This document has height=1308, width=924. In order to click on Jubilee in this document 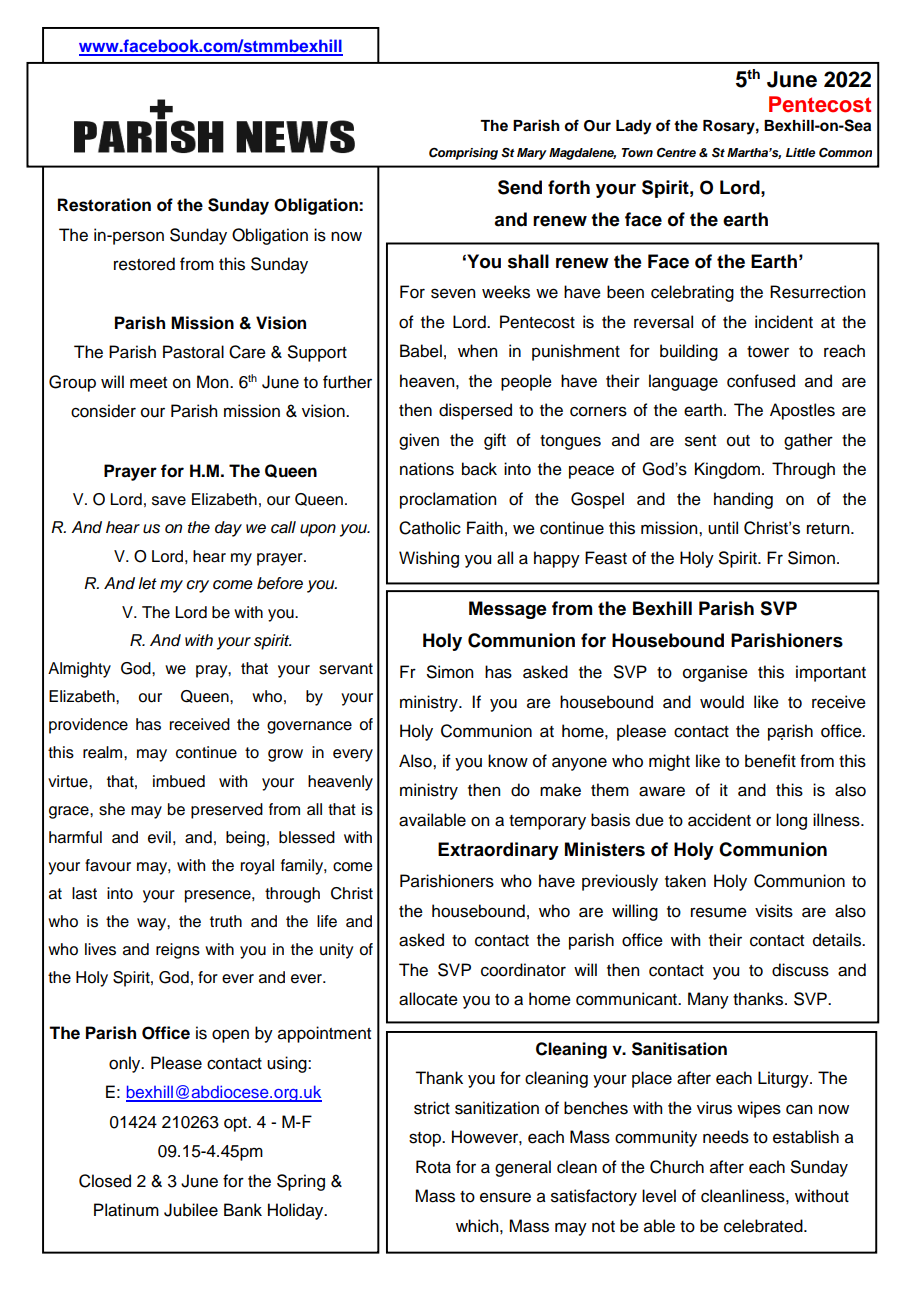, I will do `click(191, 1210)`.
